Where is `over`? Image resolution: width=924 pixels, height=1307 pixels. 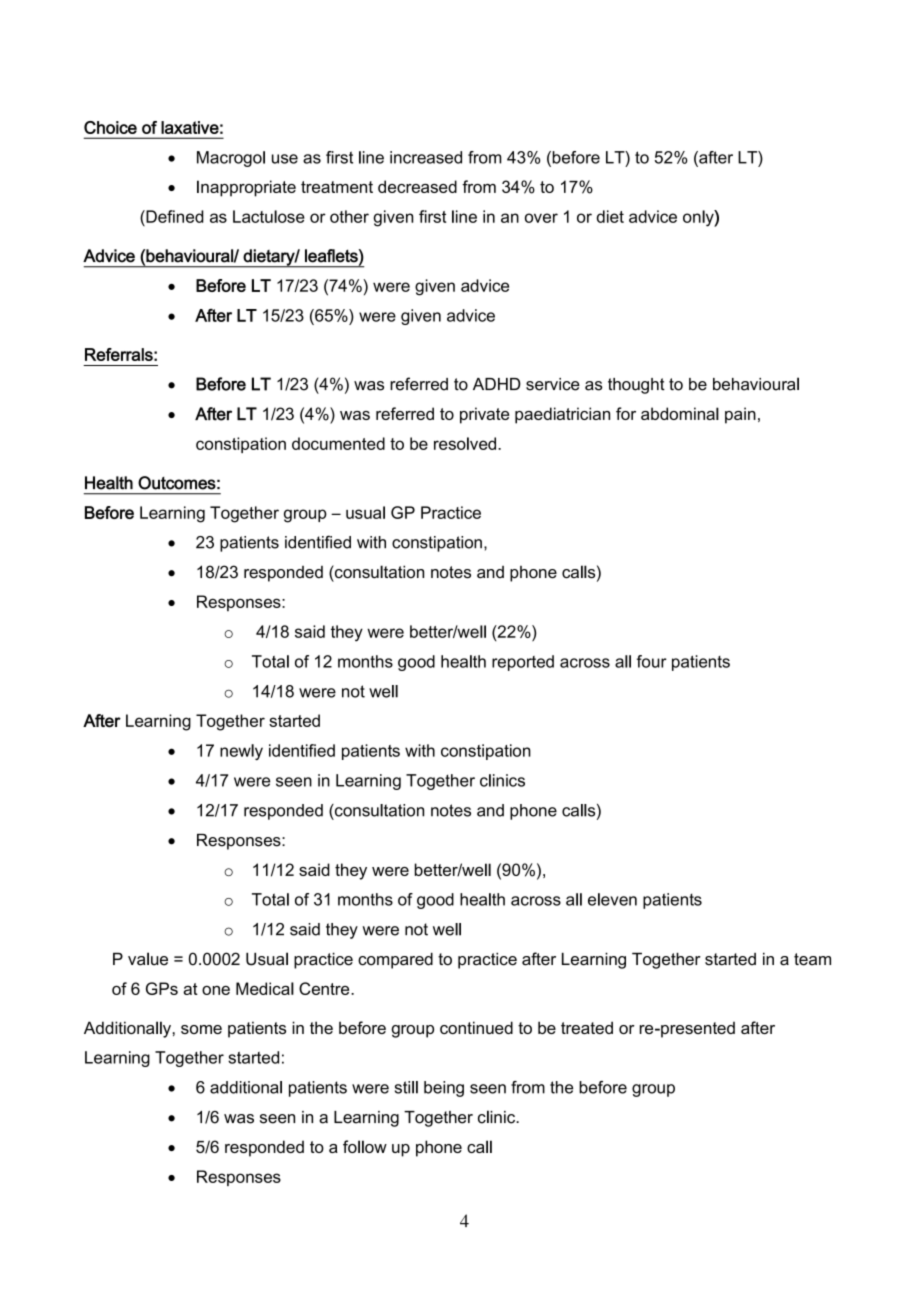
over is located at coordinates (541, 218).
